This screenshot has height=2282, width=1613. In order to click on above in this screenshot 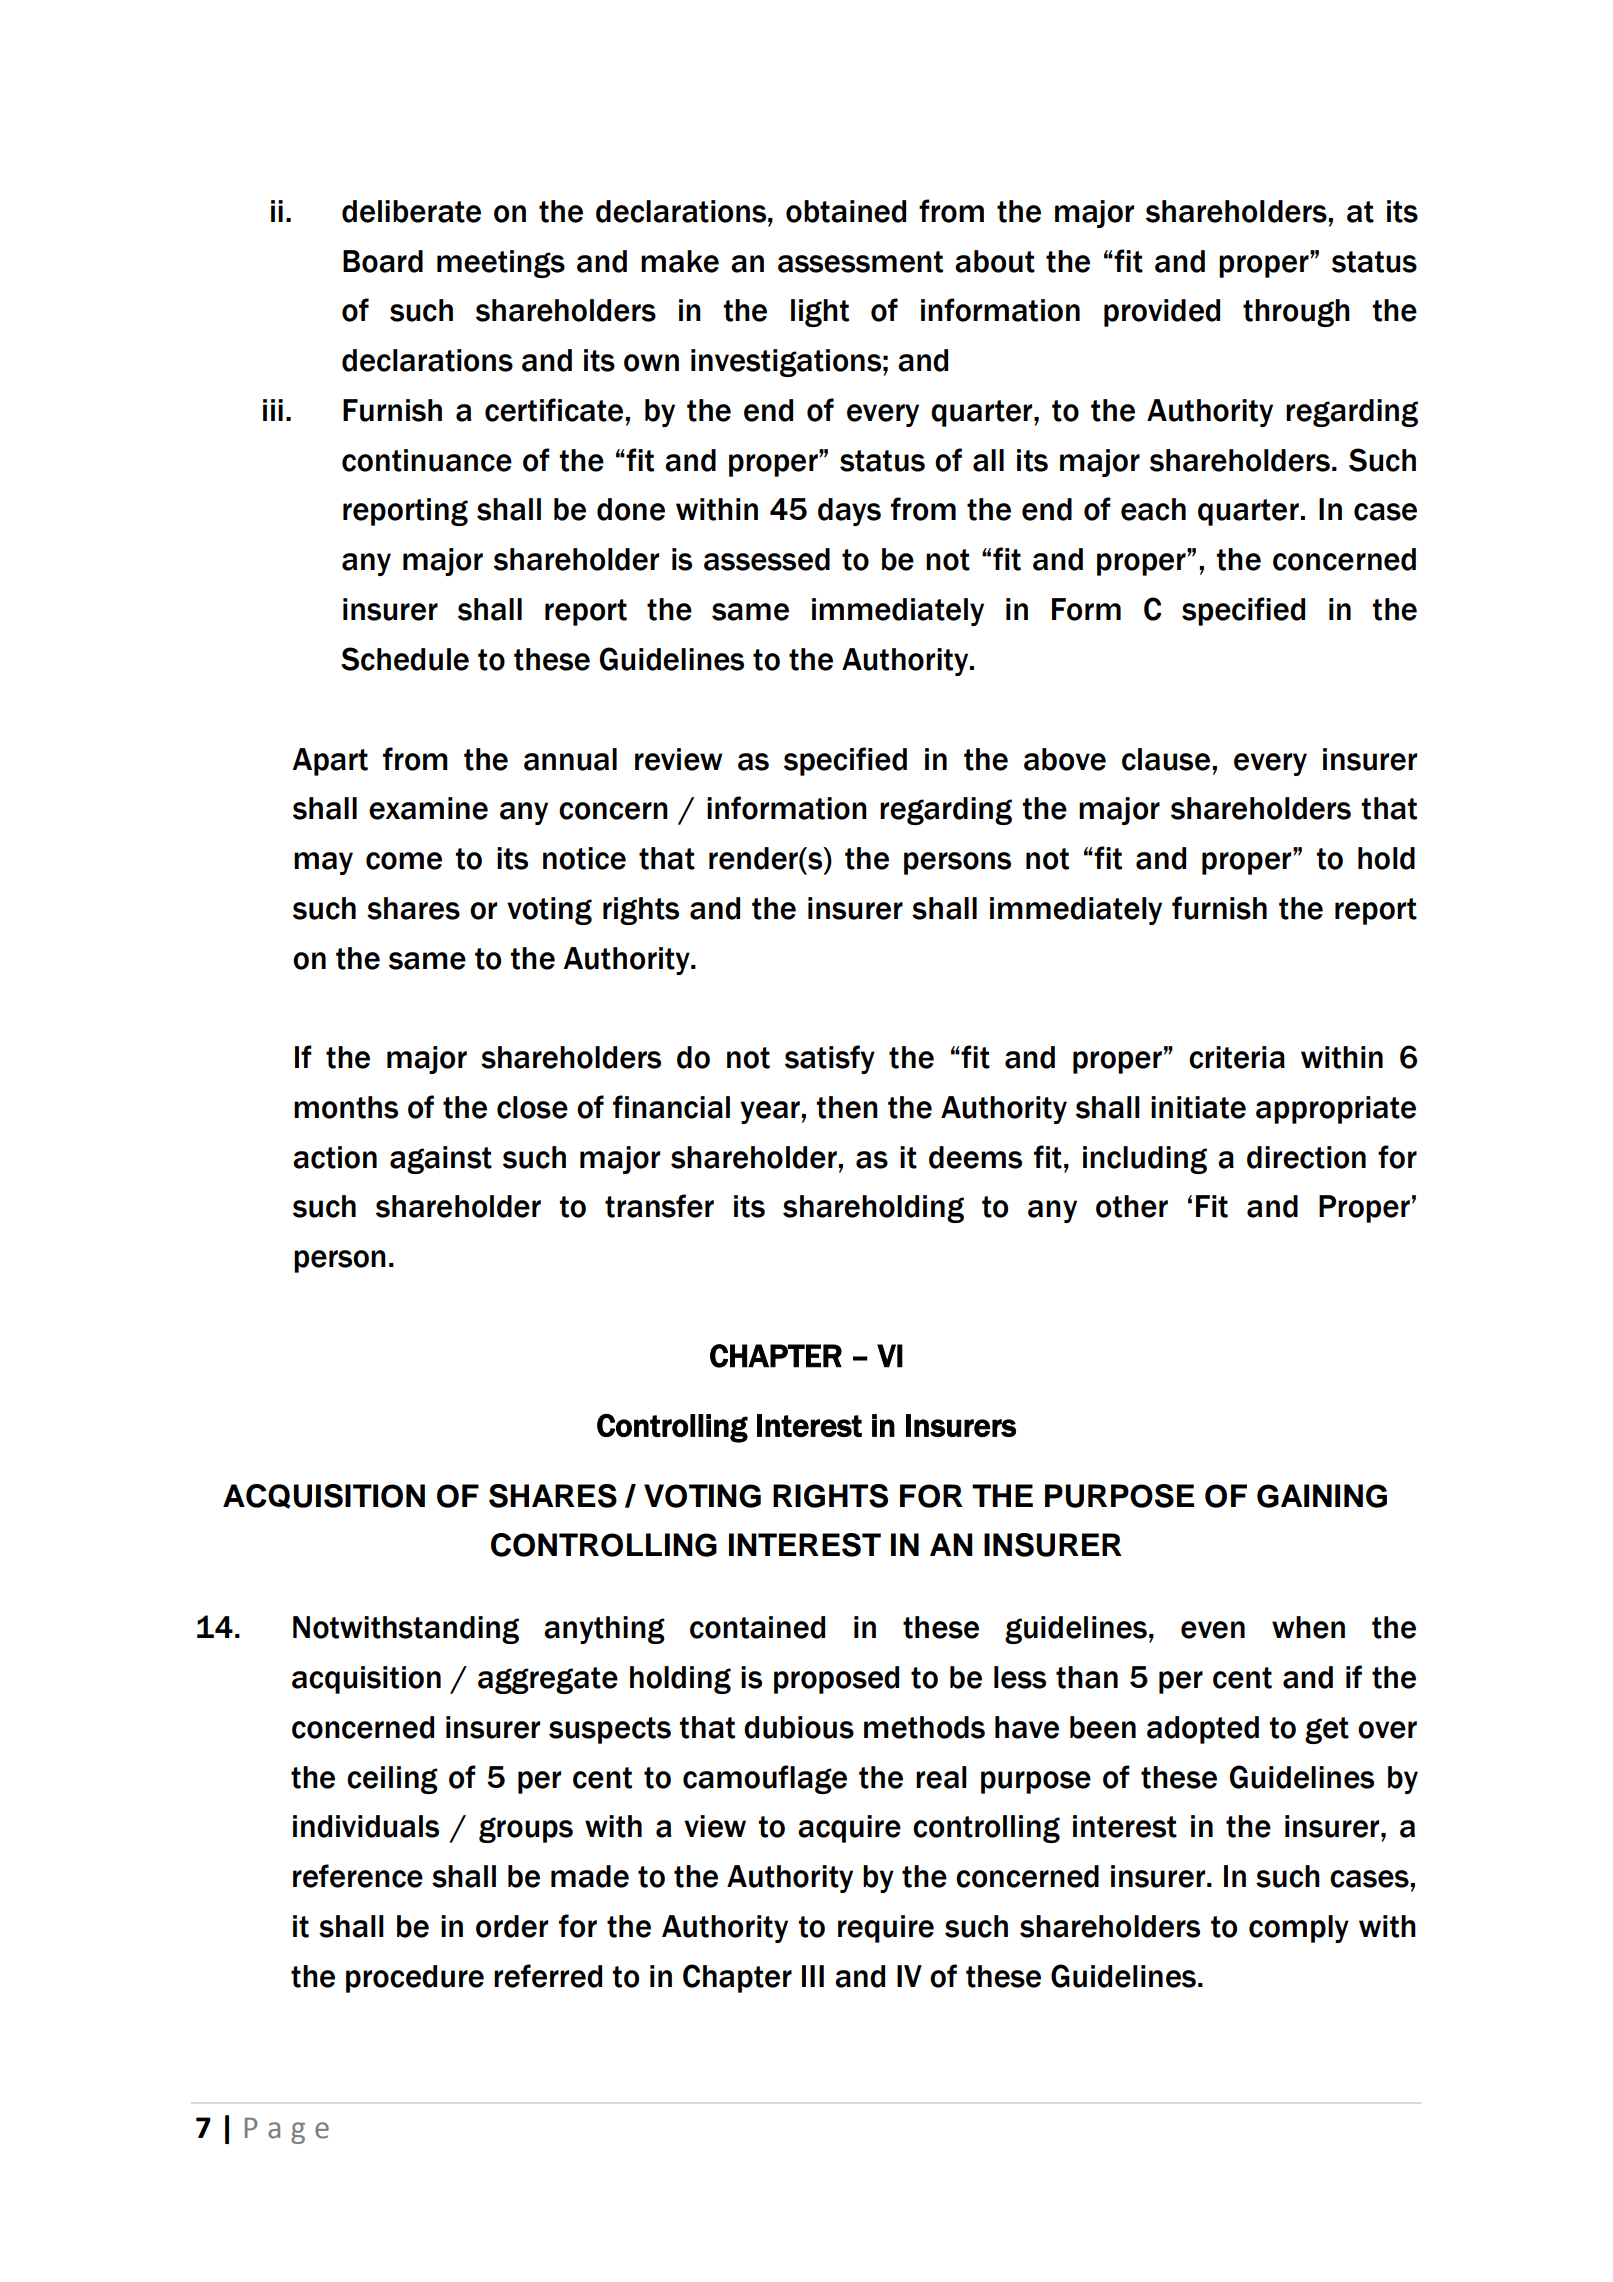, I will do `click(1065, 759)`.
